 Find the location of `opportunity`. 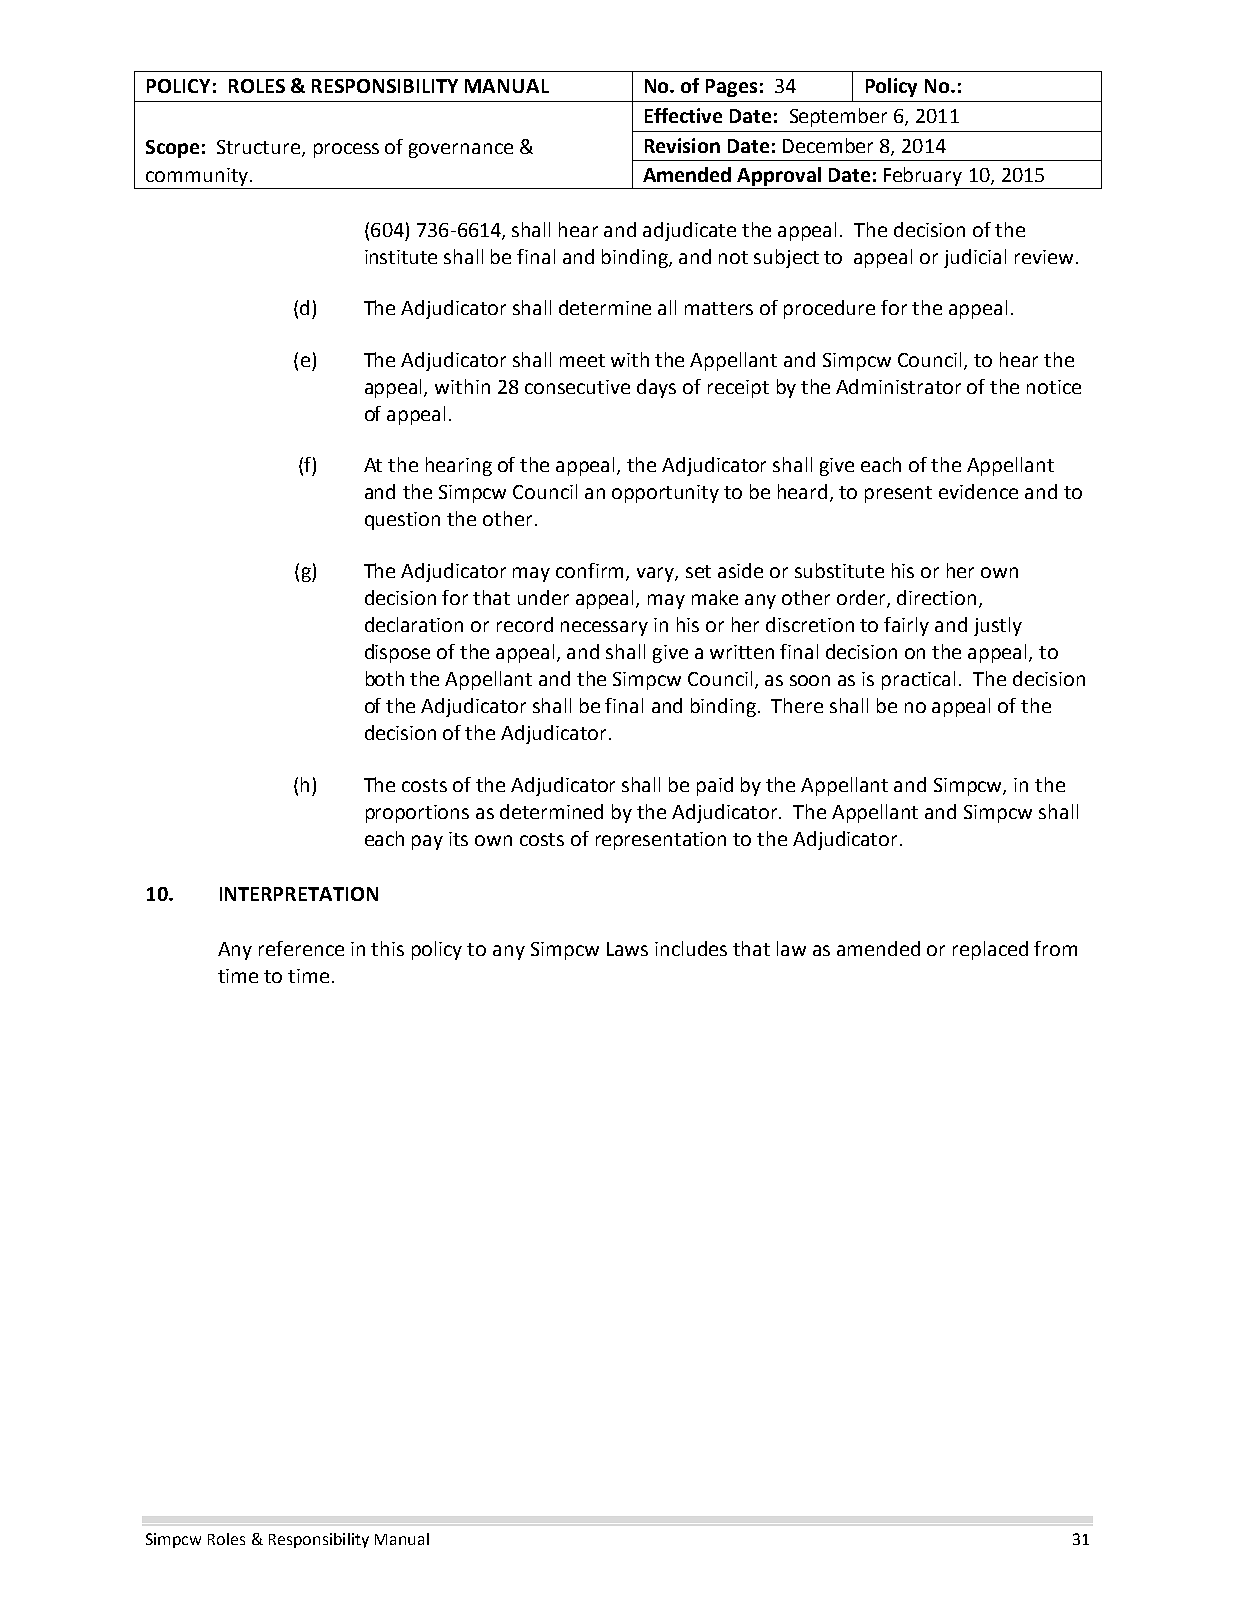

opportunity is located at coordinates (665, 494).
